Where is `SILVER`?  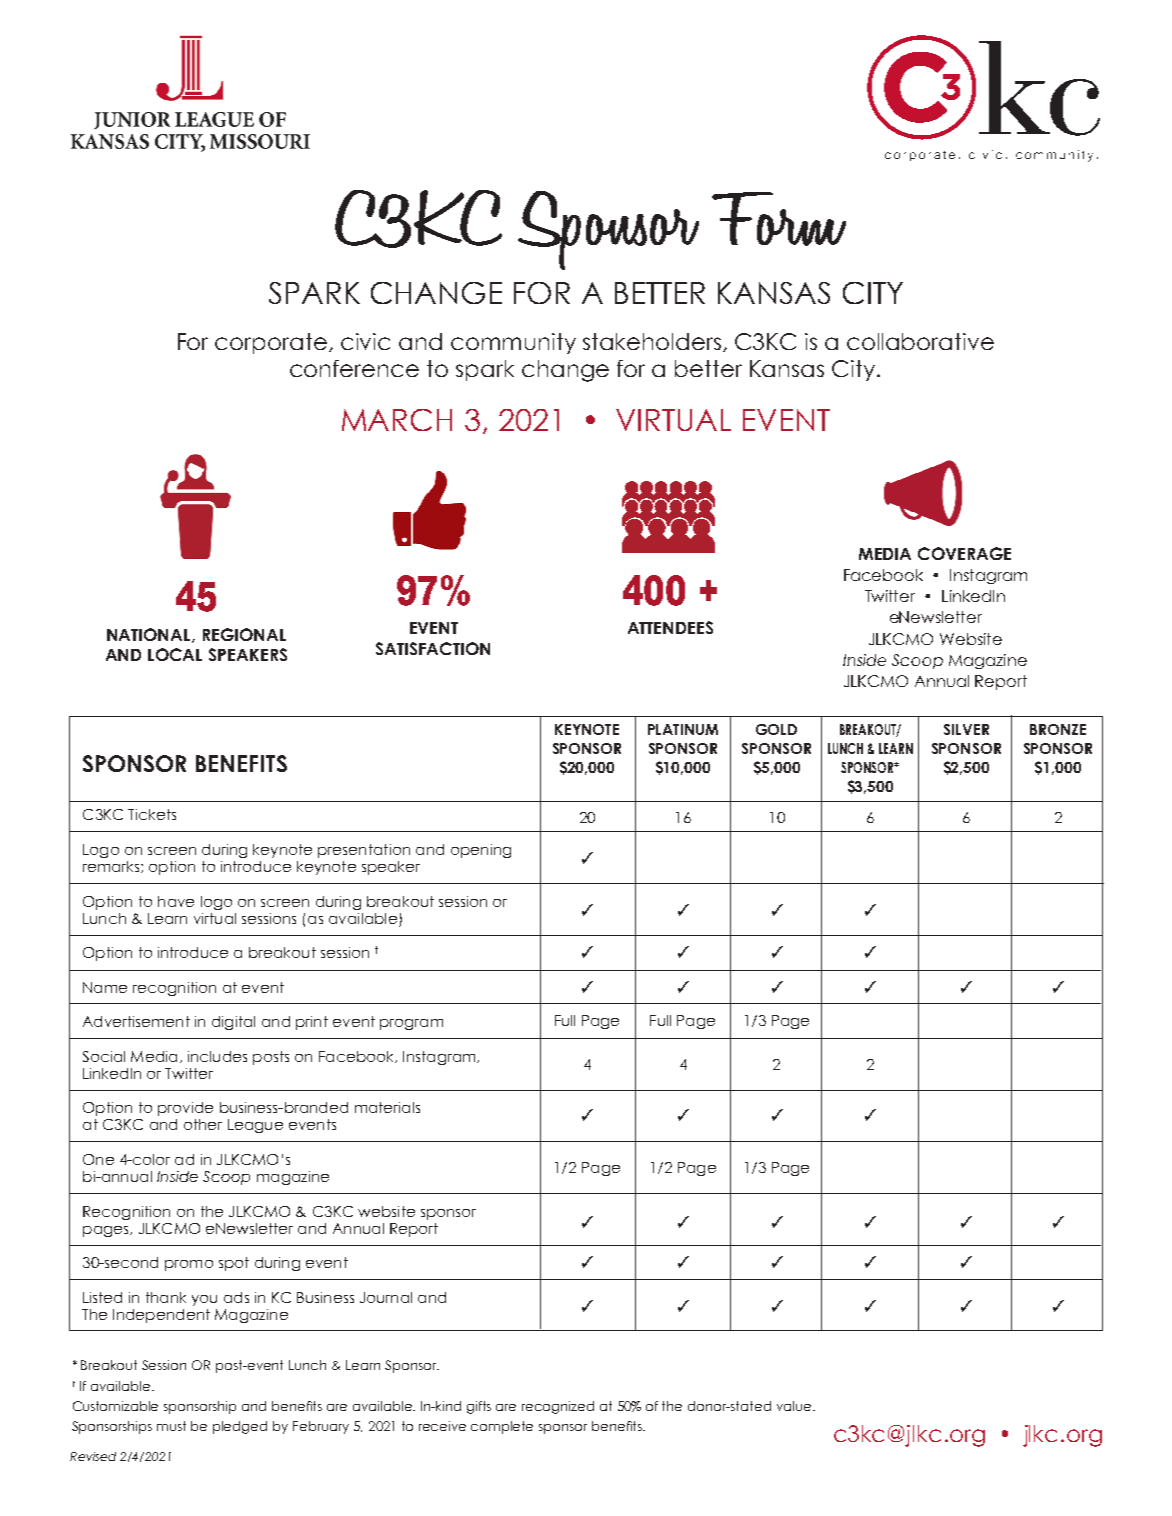 SILVER is located at coordinates (966, 729).
